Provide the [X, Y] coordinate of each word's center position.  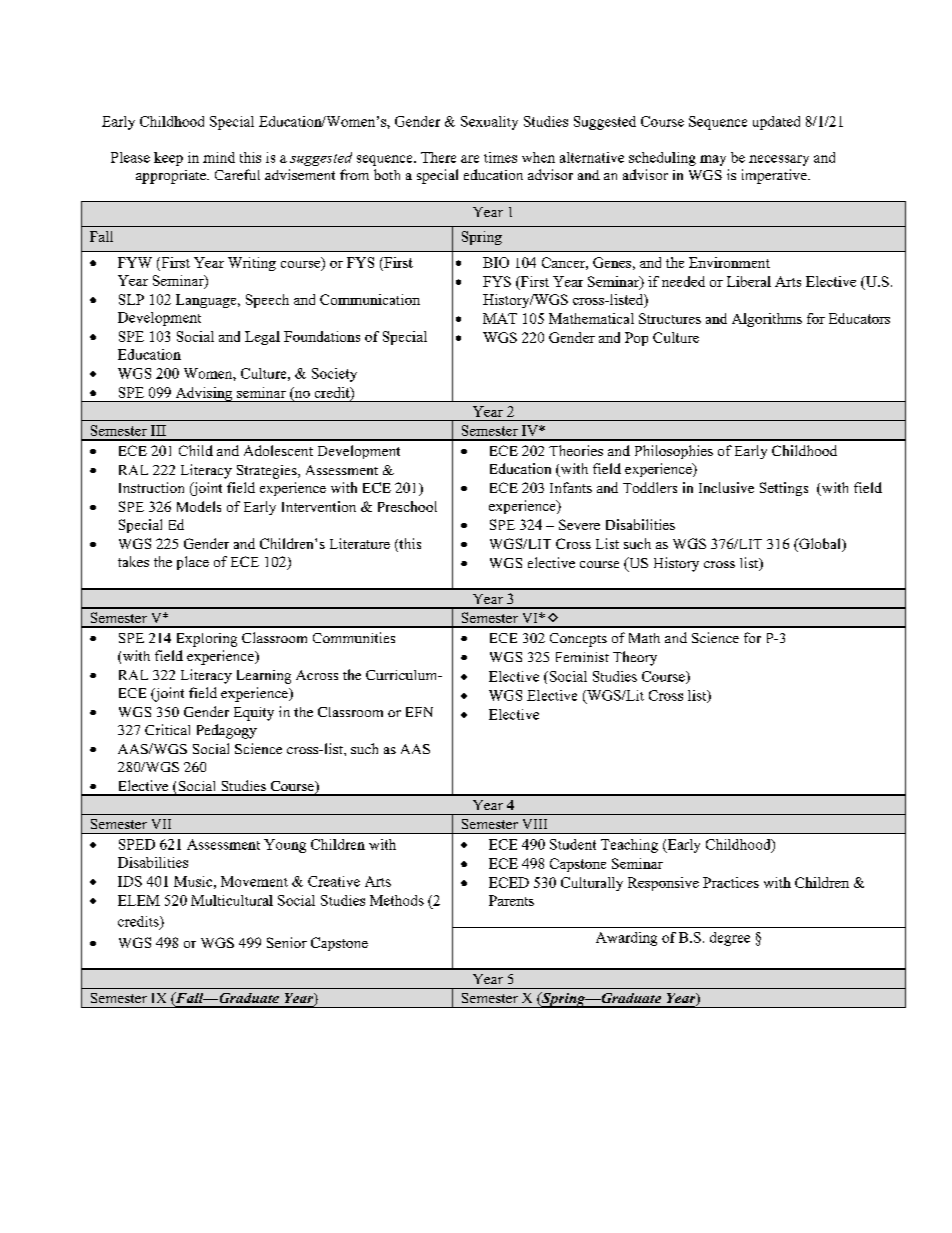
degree [730, 939]
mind [219, 157]
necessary [779, 160]
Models [199, 506]
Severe [579, 524]
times [500, 157]
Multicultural [232, 900]
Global [820, 545]
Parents [511, 900]
